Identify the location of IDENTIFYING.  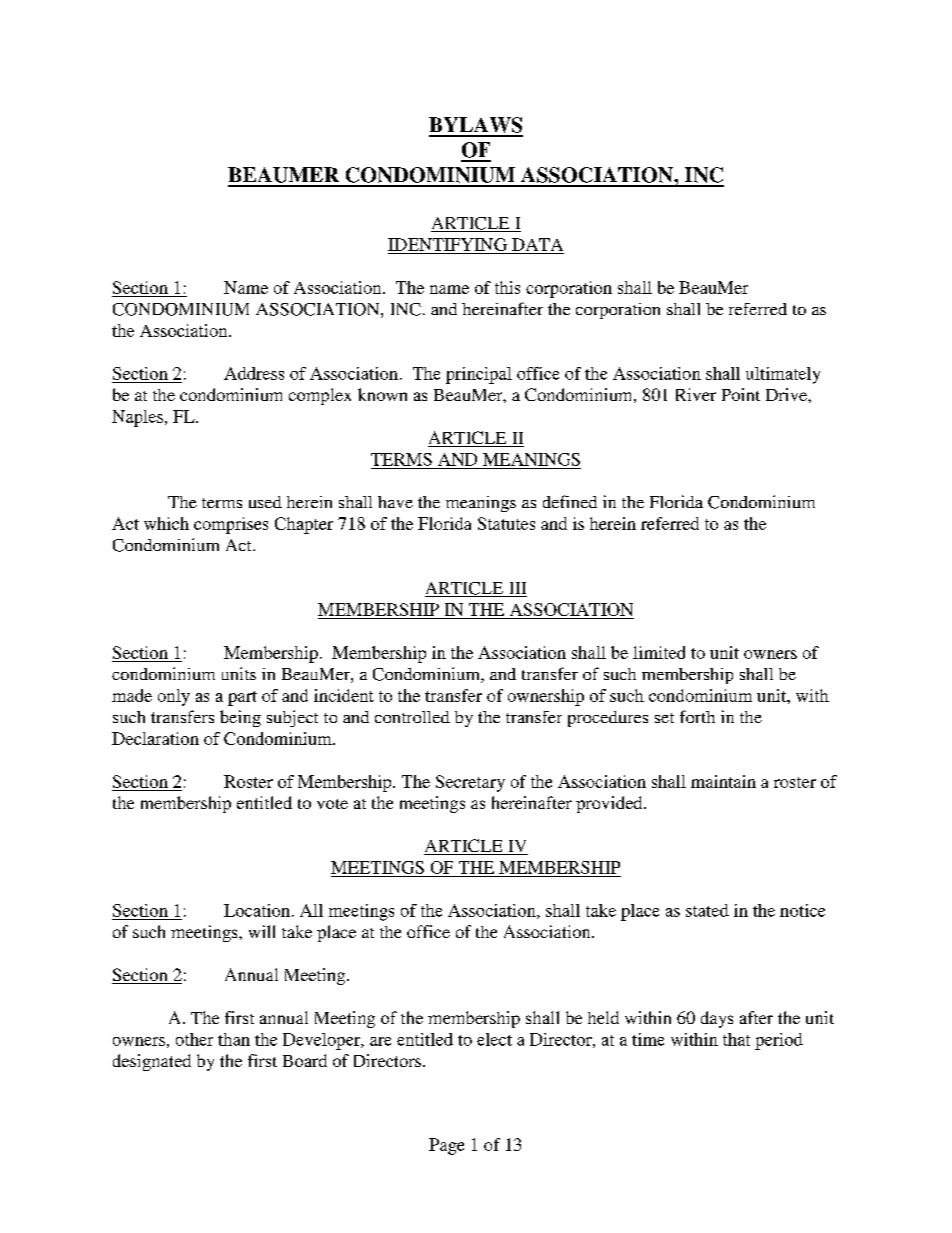
(447, 244).
